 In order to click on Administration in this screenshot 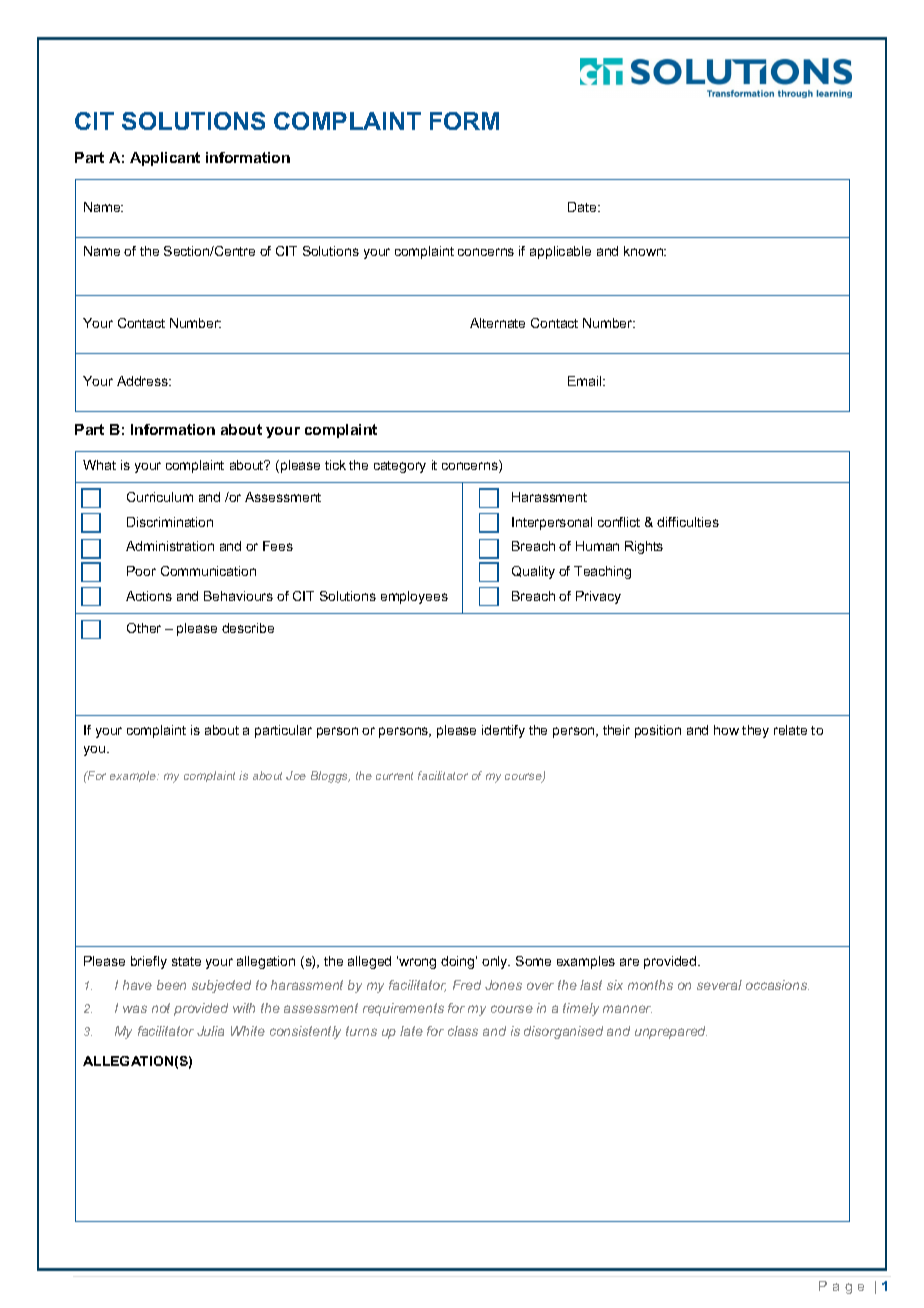, I will do `click(170, 546)`.
